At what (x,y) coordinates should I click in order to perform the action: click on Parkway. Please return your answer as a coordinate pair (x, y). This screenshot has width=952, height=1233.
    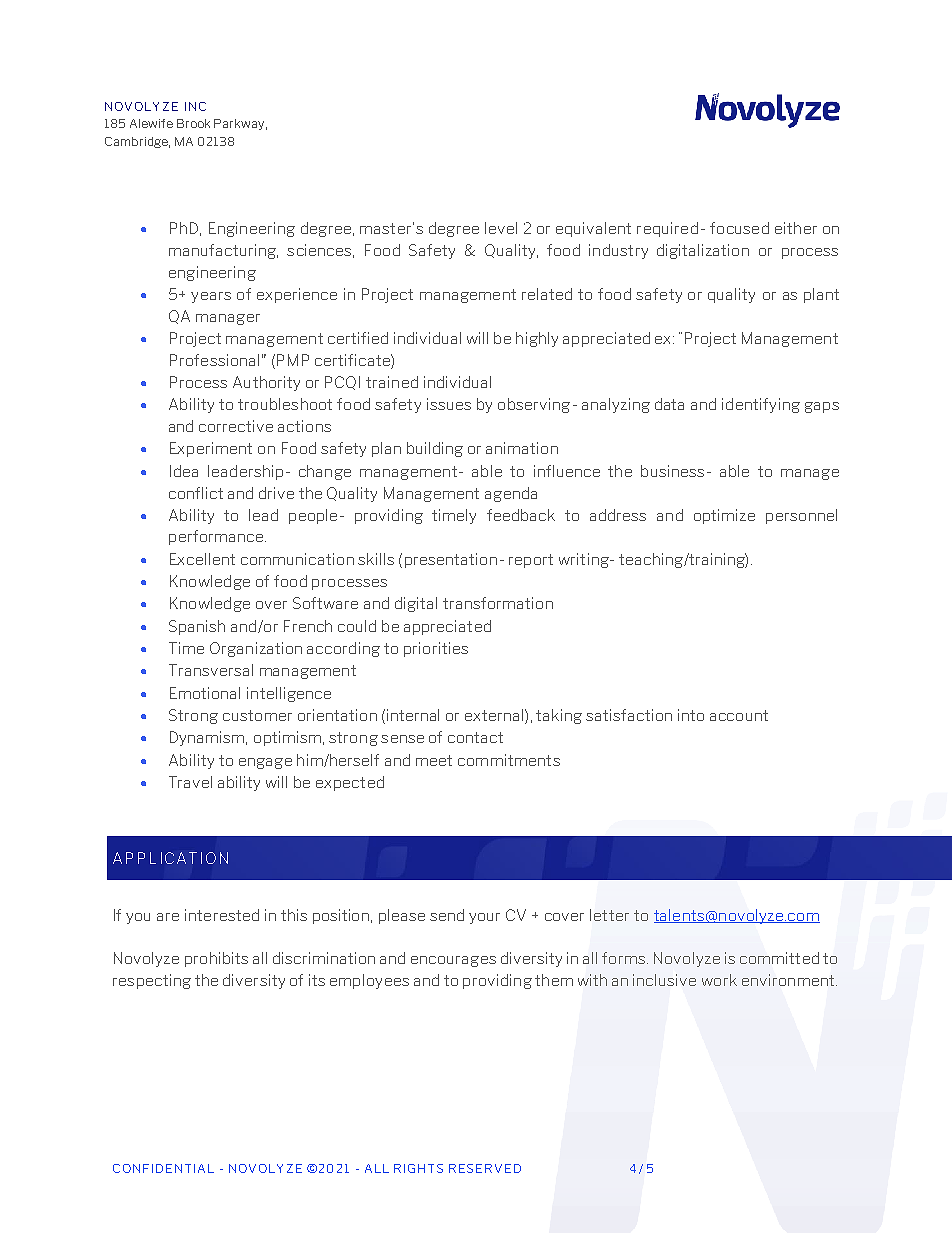
    Looking at the image, I should click on (239, 124).
